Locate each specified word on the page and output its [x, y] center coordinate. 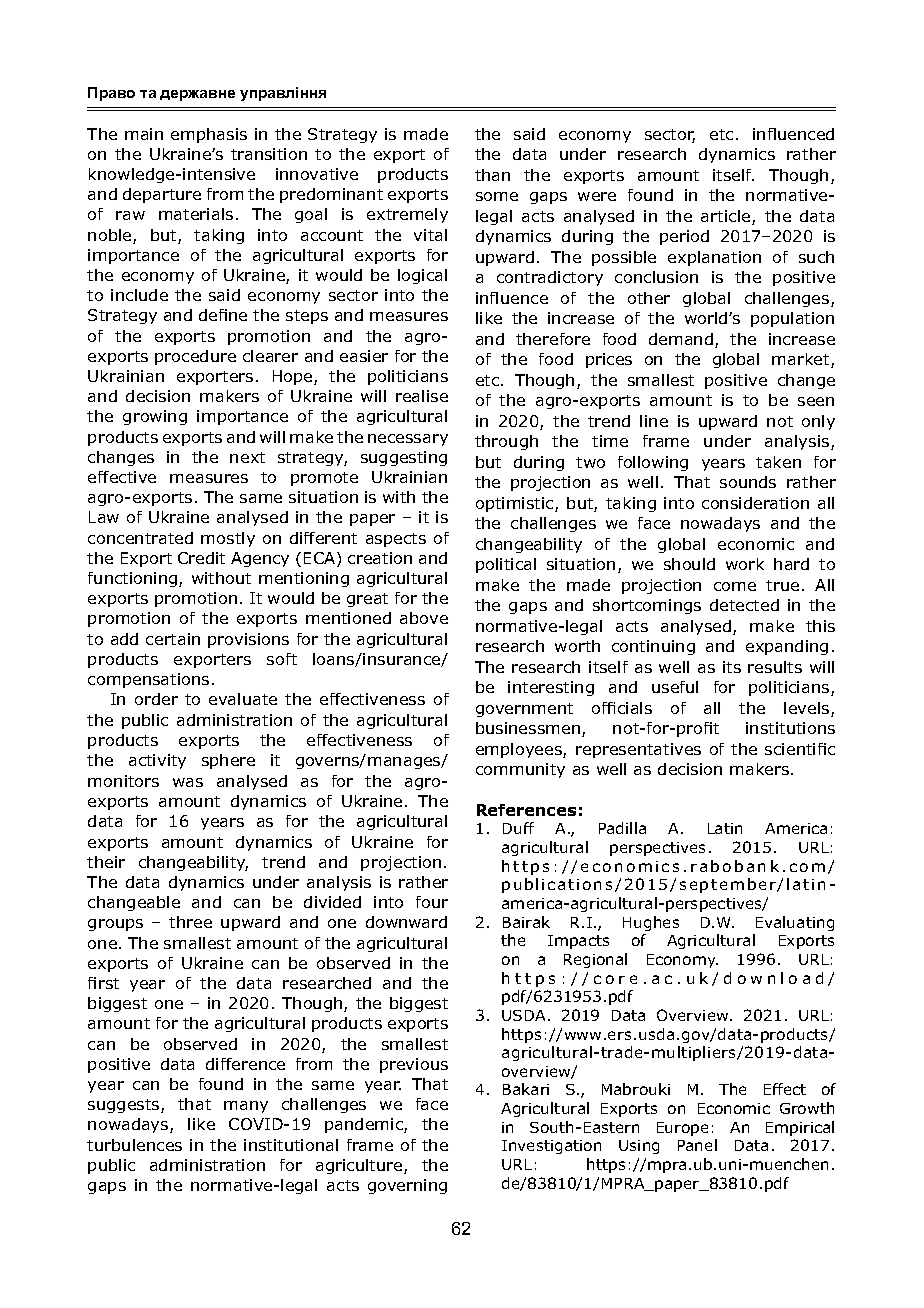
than [492, 175]
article [727, 217]
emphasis [209, 135]
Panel [697, 1145]
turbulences [134, 1145]
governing [407, 1186]
